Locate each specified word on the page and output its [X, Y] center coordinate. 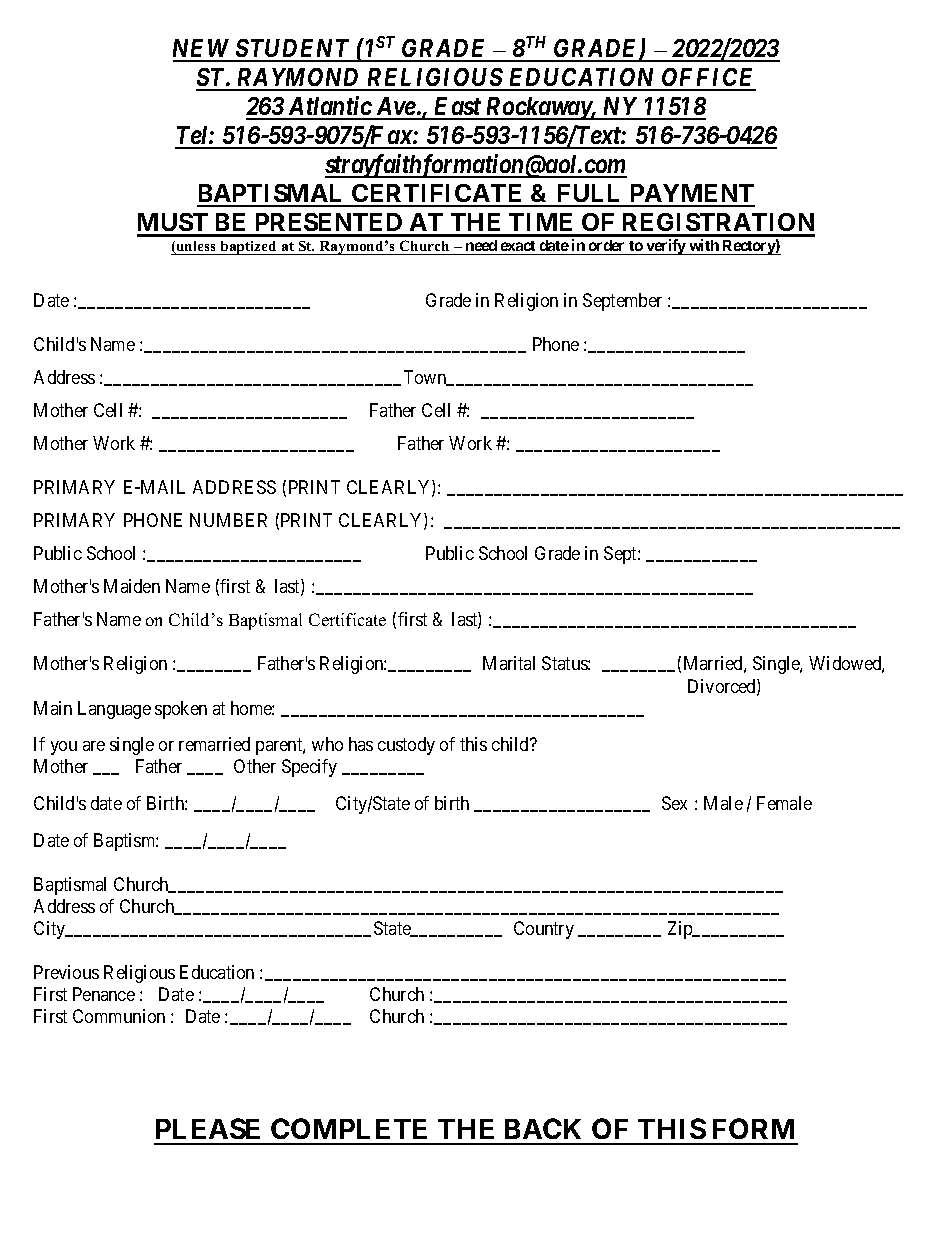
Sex [674, 803]
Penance [104, 994]
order [607, 247]
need [481, 247]
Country [544, 930]
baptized [248, 248]
